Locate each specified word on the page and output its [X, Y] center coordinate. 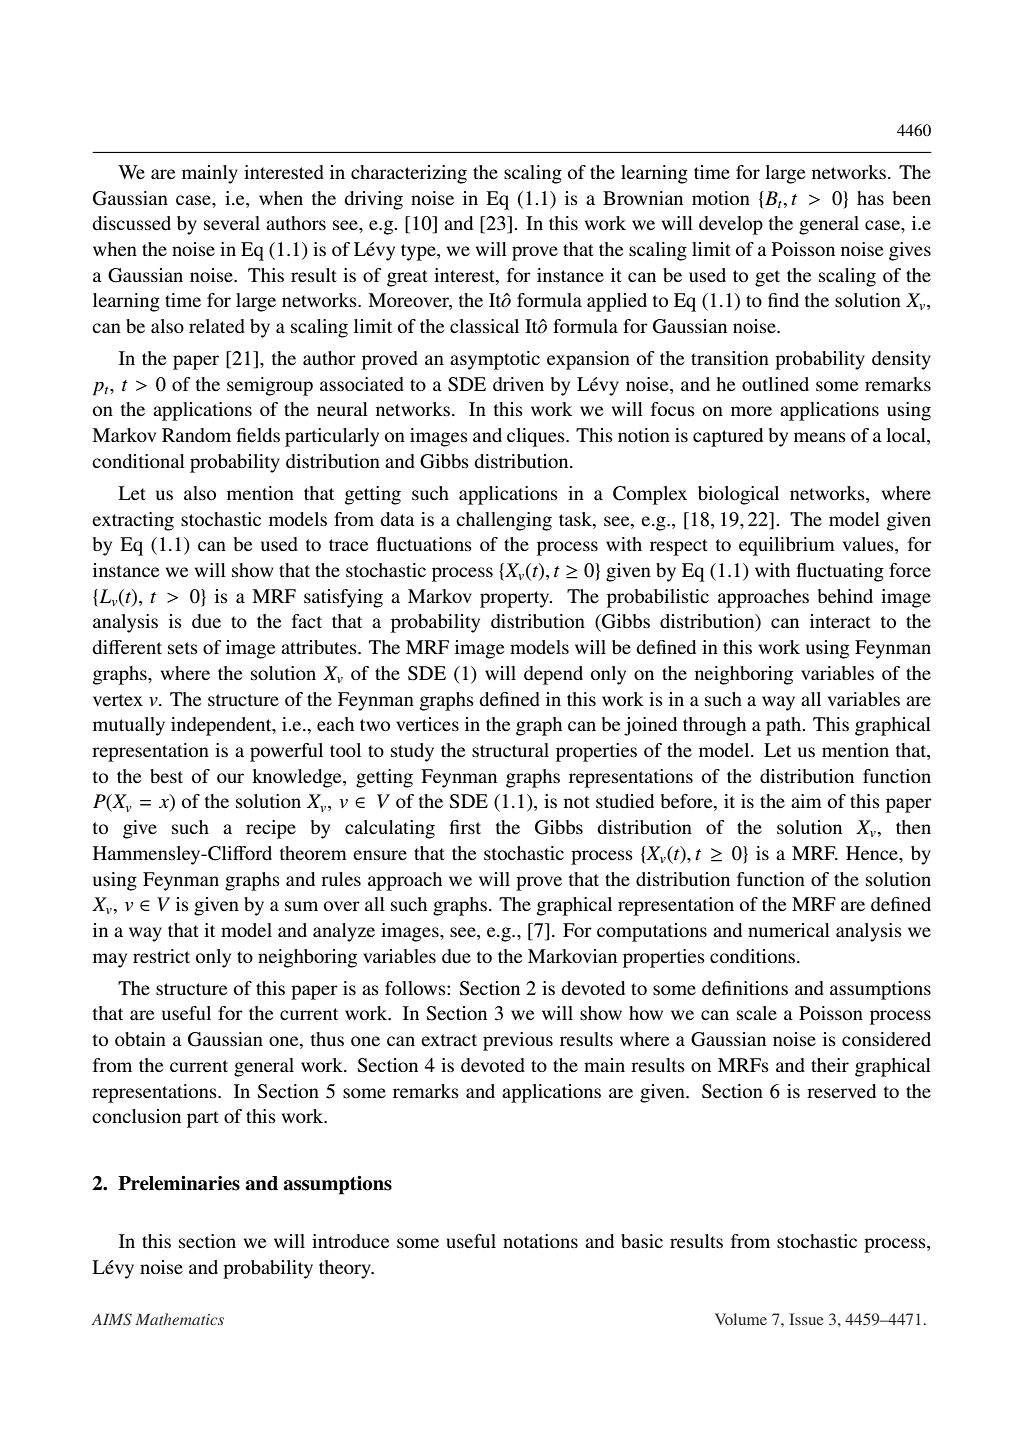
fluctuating [840, 572]
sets [183, 648]
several [232, 223]
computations [652, 932]
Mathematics [179, 1319]
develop [731, 225]
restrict [161, 956]
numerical [789, 930]
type [419, 252]
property [516, 599]
